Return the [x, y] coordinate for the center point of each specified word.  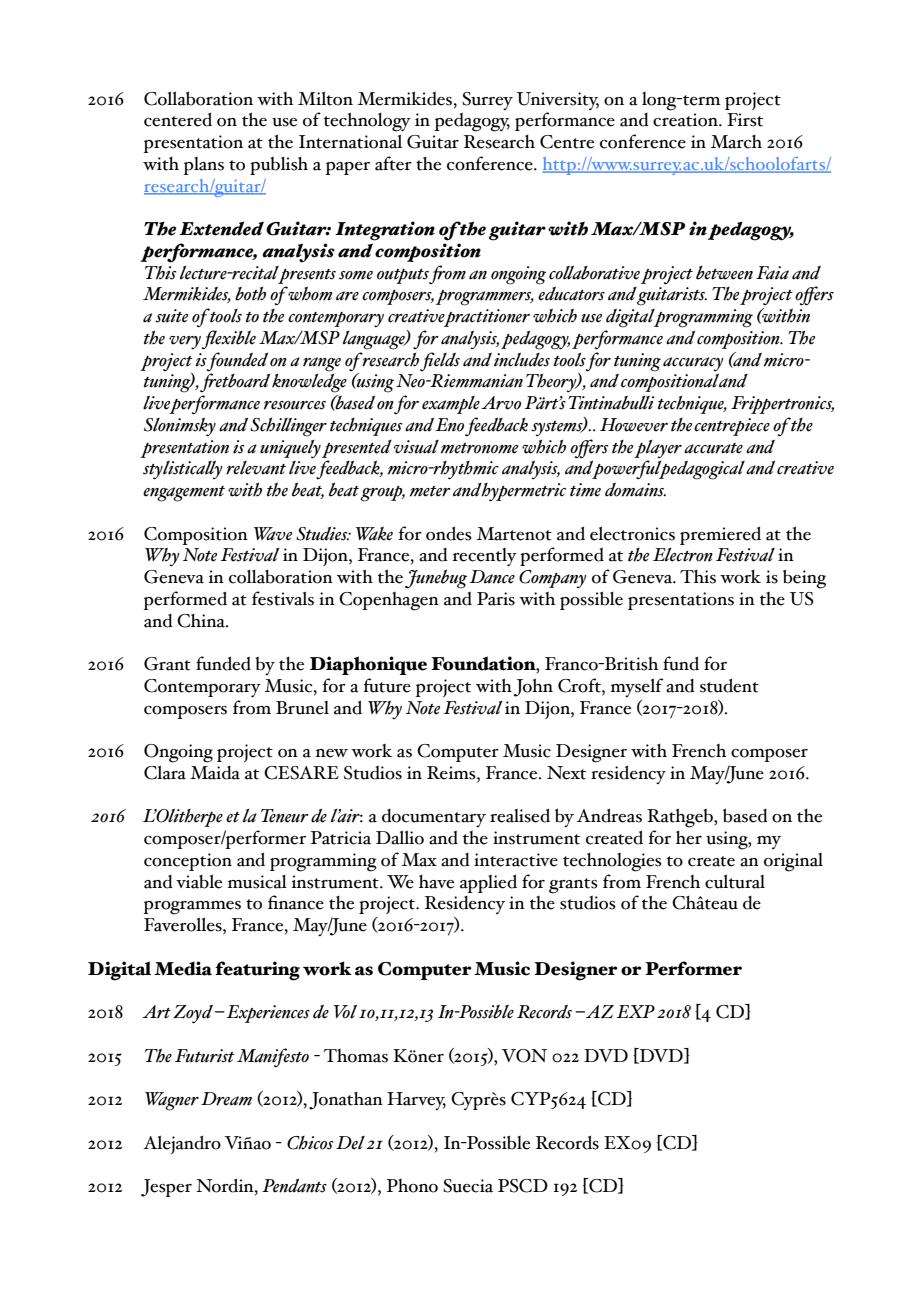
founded [237, 362]
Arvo [501, 403]
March [736, 142]
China [202, 621]
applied [488, 883]
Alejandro [182, 1144]
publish [279, 166]
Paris [496, 599]
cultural [735, 881]
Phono [412, 1186]
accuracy [693, 364]
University [558, 101]
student [729, 685]
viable [199, 881]
